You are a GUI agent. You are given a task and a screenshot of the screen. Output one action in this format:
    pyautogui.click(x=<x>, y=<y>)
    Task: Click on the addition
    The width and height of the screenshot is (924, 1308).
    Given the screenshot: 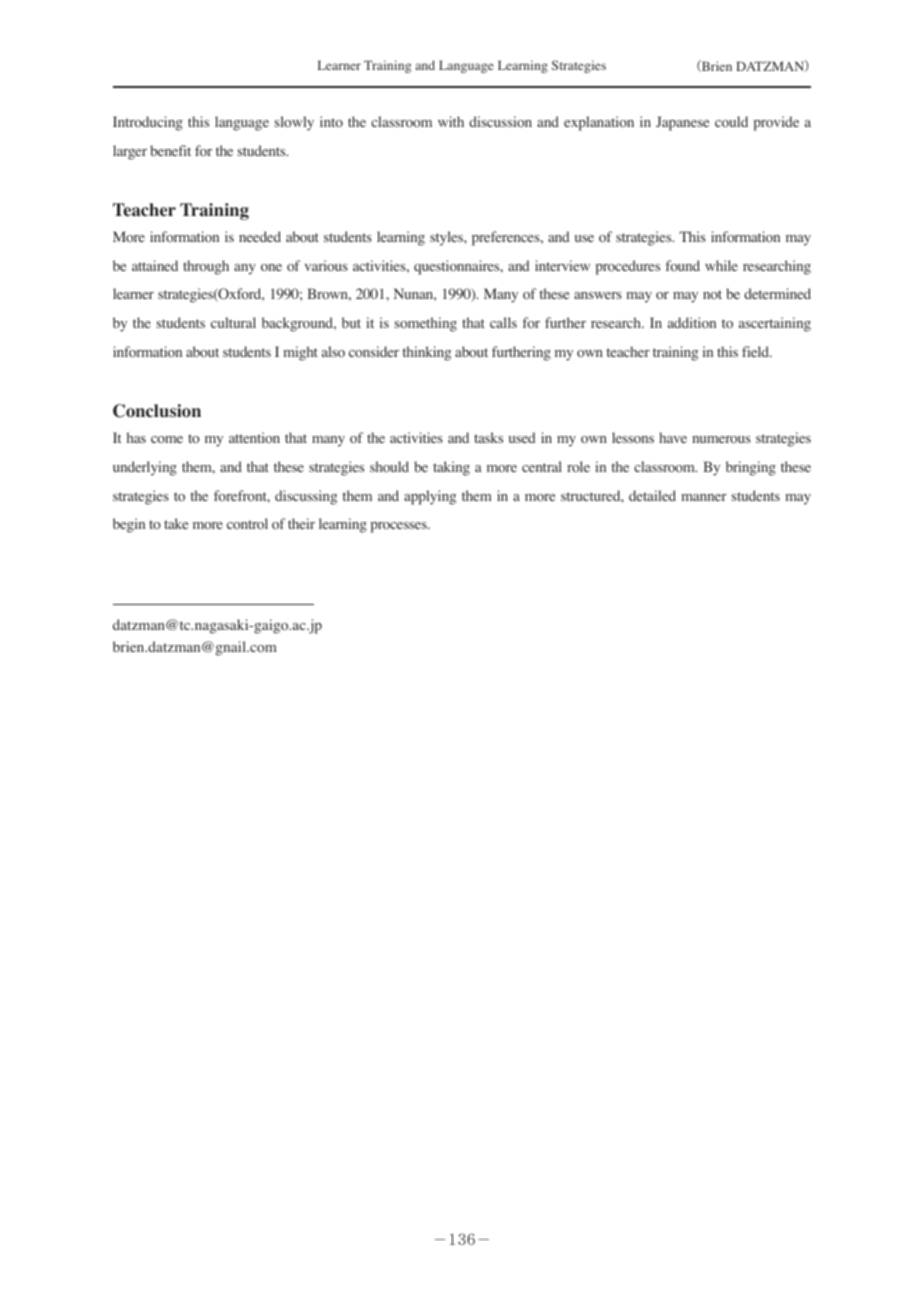 What is the action you would take?
    pyautogui.click(x=692, y=323)
